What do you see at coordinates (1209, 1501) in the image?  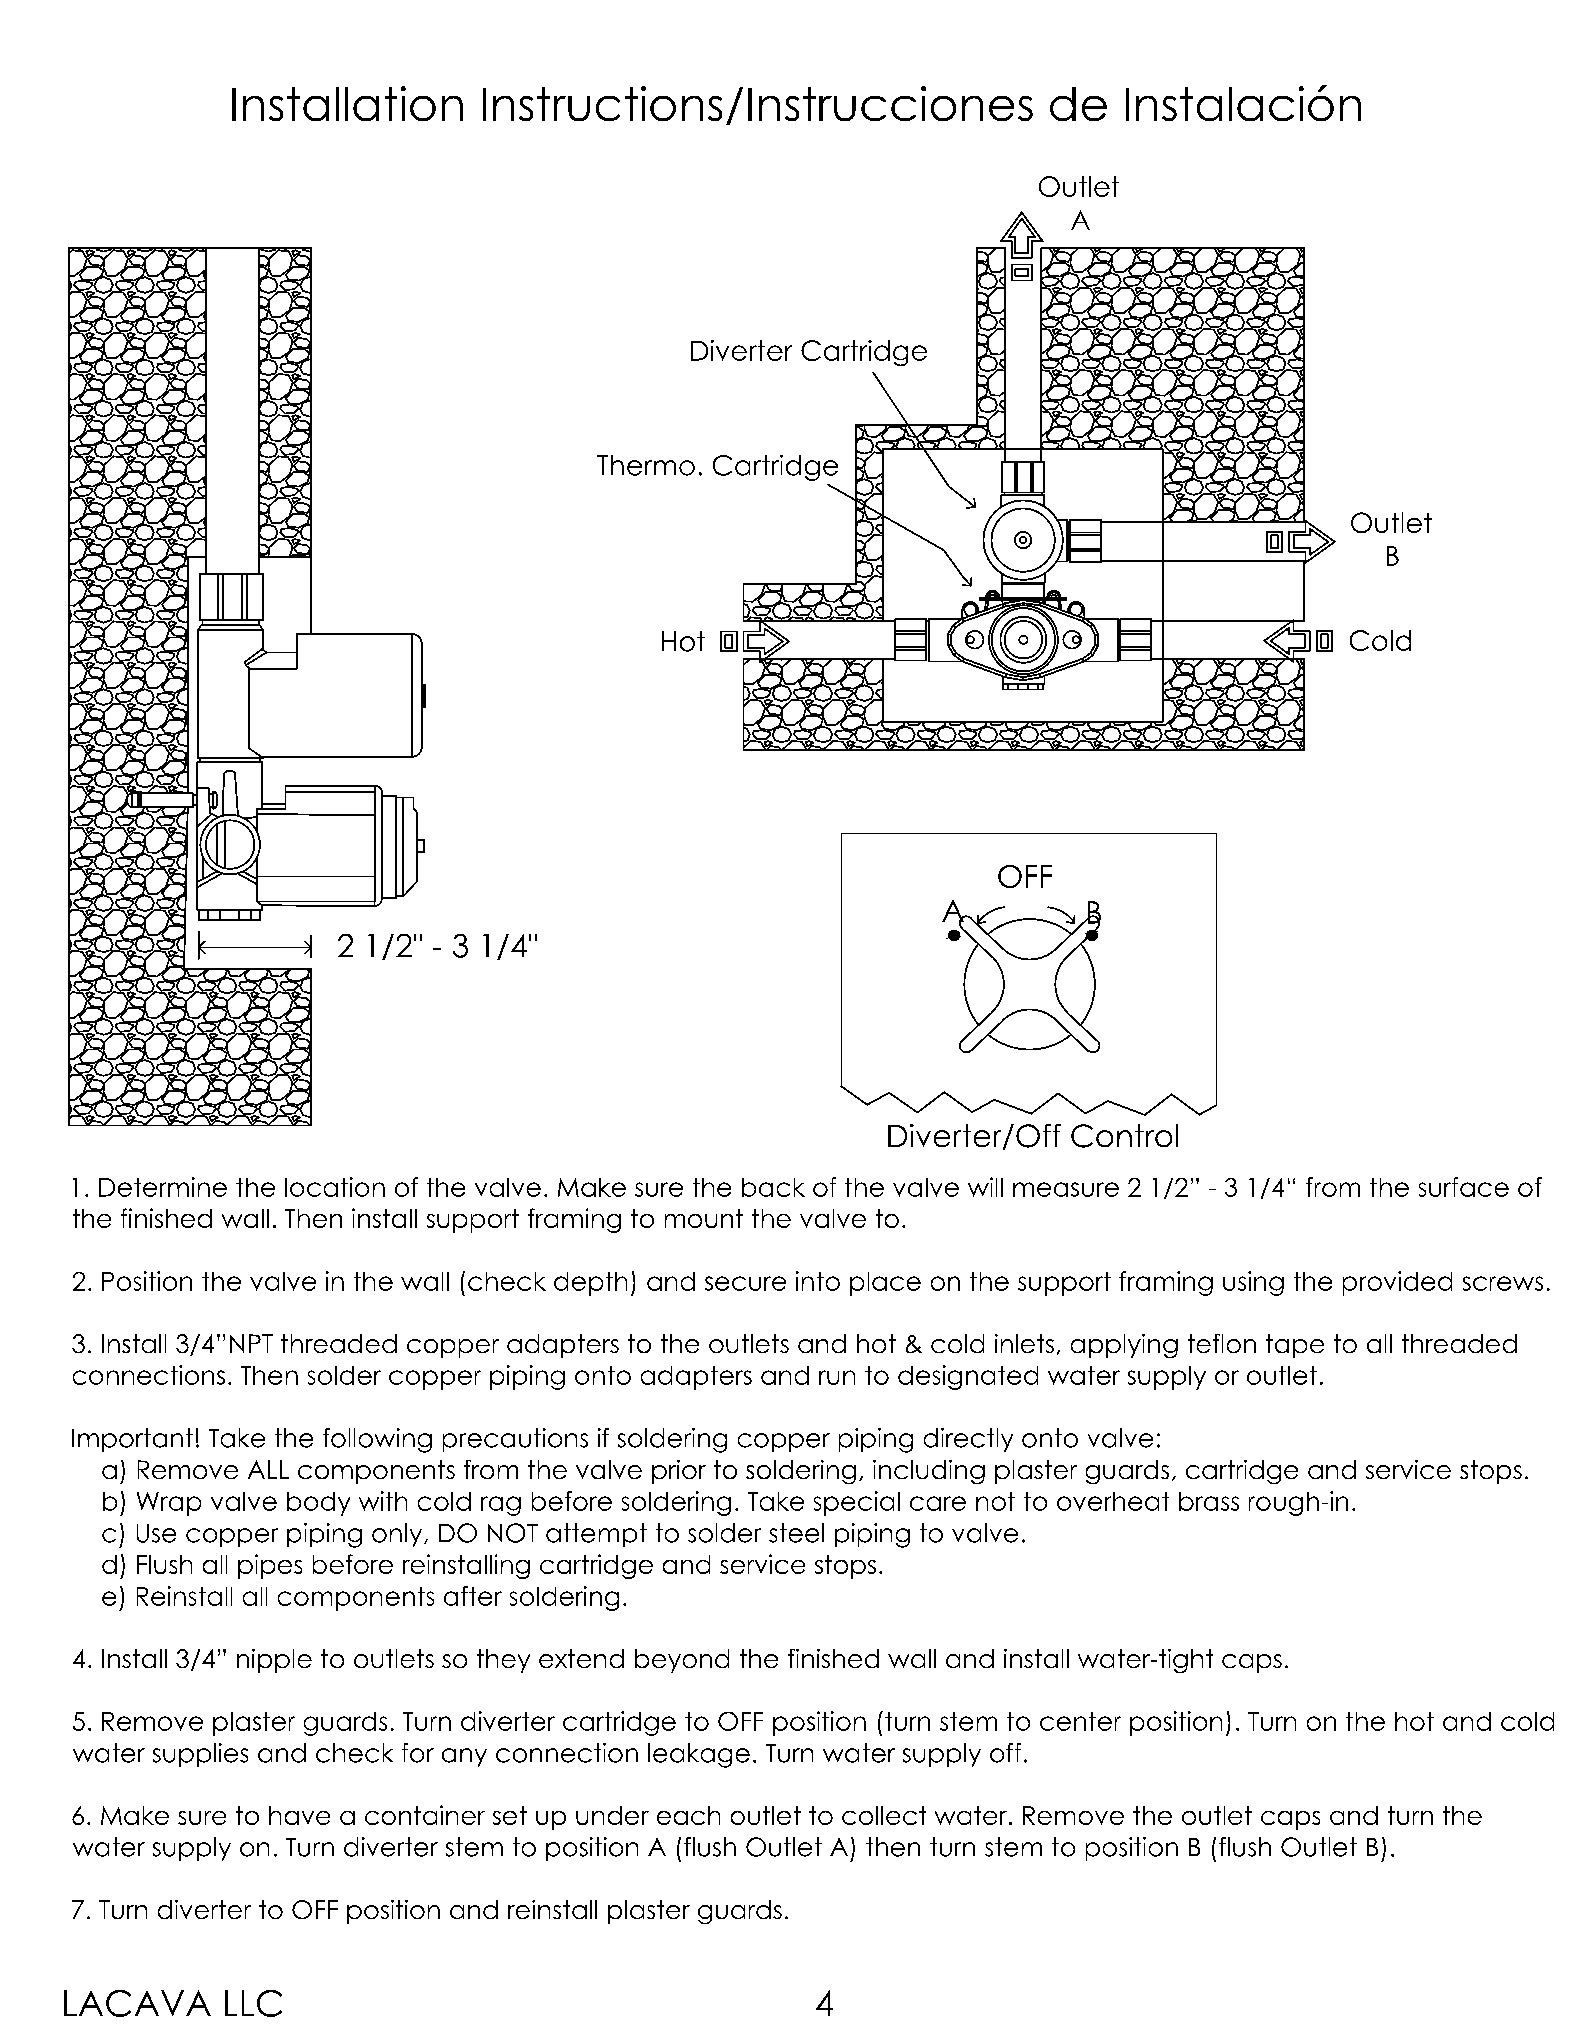 I see `brass` at bounding box center [1209, 1501].
